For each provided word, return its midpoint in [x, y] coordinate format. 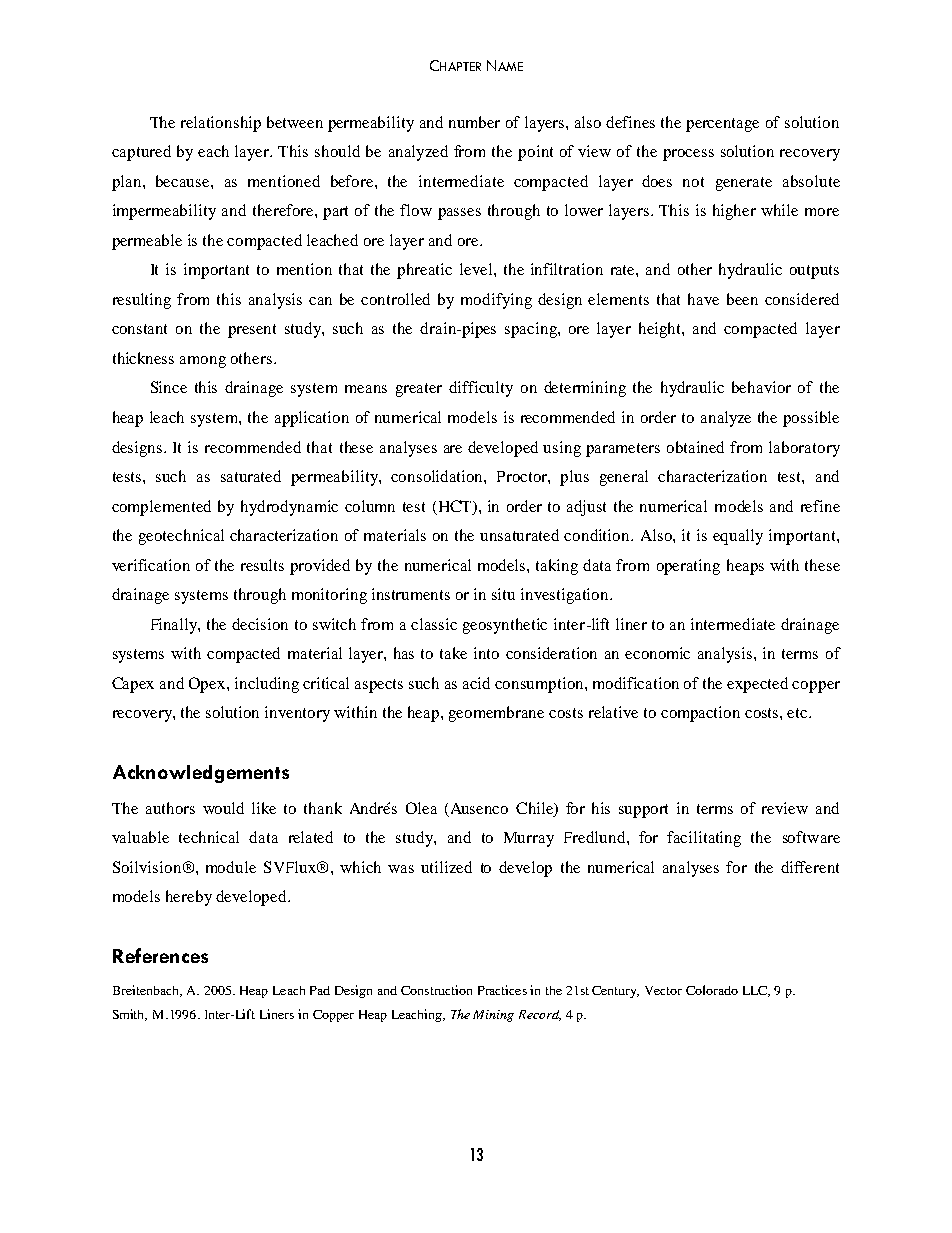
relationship [221, 124]
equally [738, 537]
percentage [722, 125]
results [262, 565]
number [474, 122]
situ [503, 594]
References [160, 955]
